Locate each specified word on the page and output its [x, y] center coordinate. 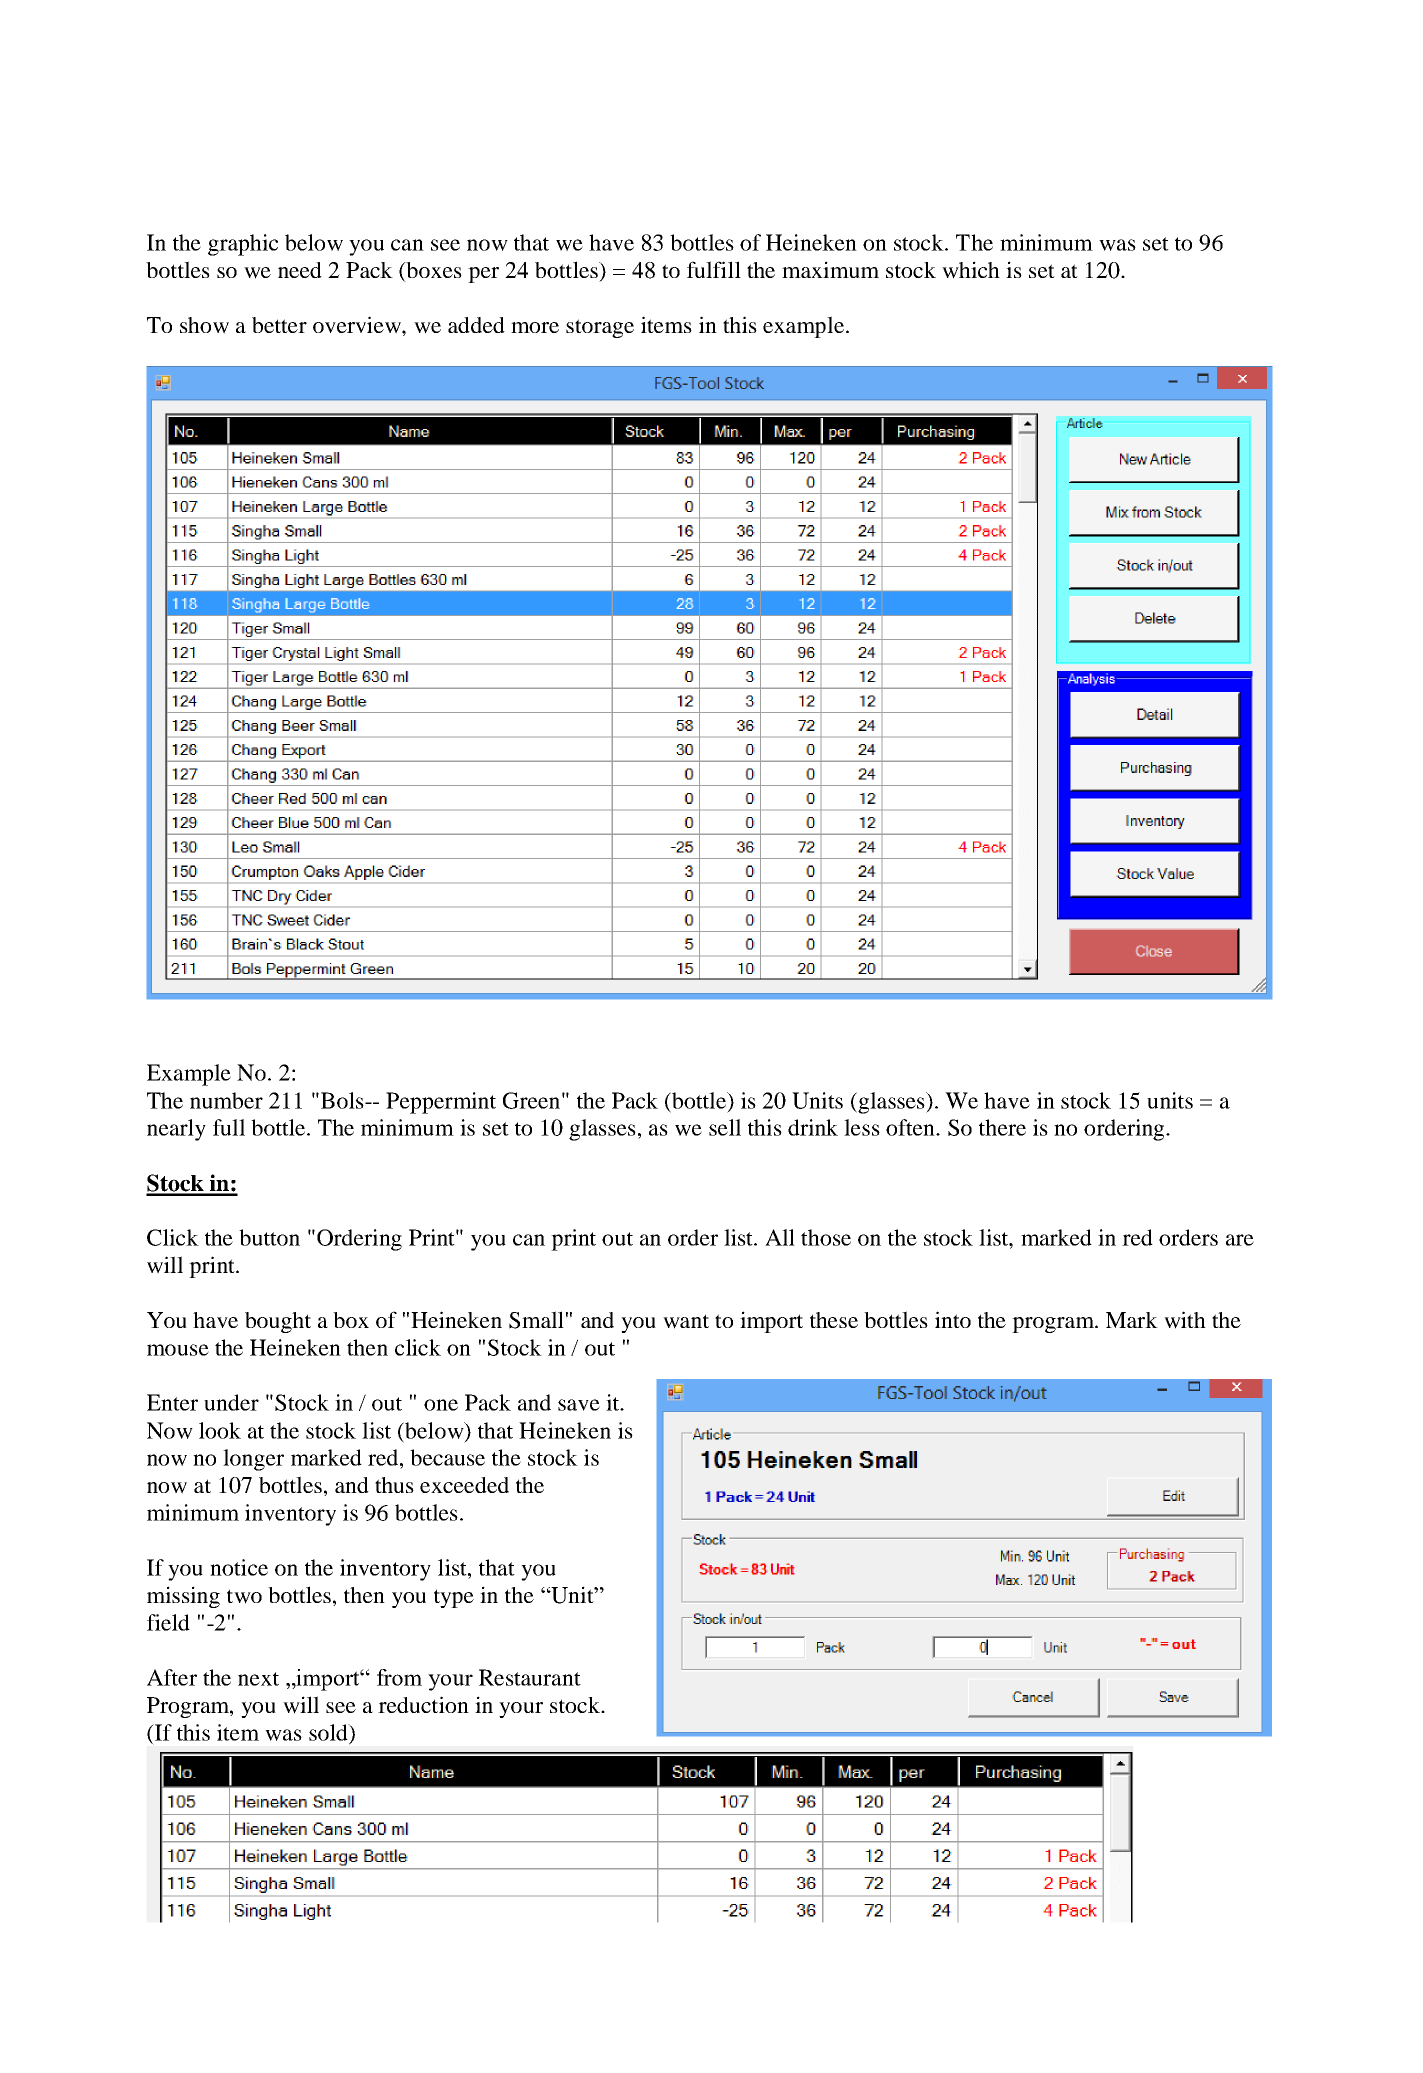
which [971, 270]
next [258, 1679]
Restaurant [530, 1677]
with [1185, 1320]
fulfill [714, 269]
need [300, 270]
